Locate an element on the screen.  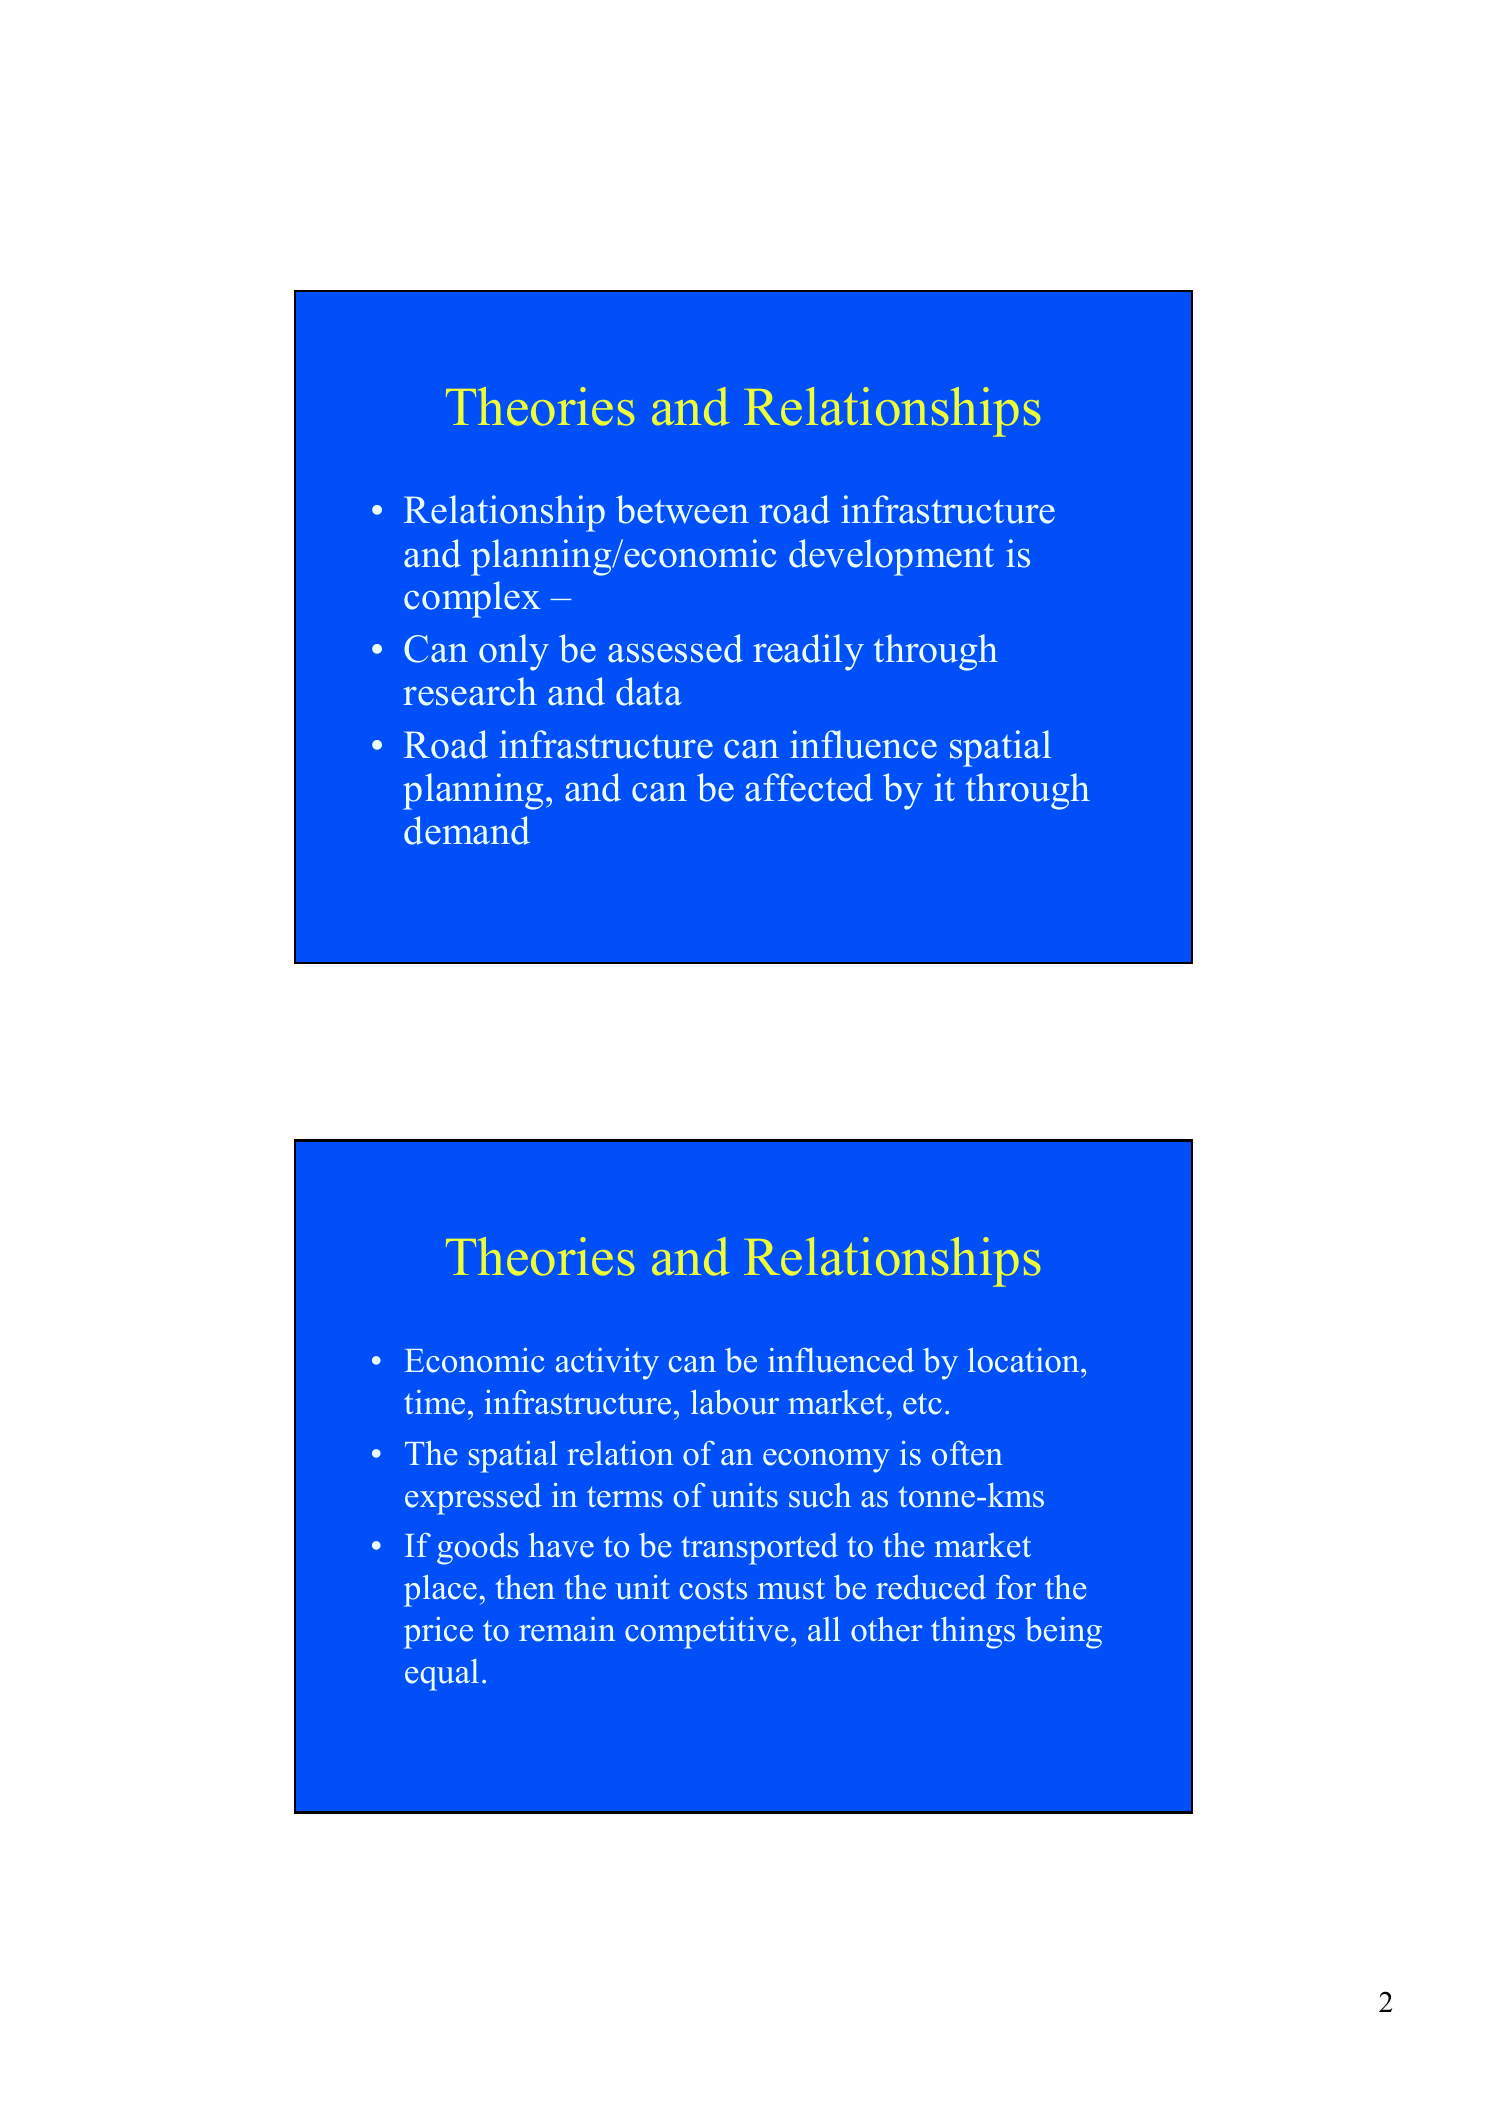
things is located at coordinates (973, 1633).
